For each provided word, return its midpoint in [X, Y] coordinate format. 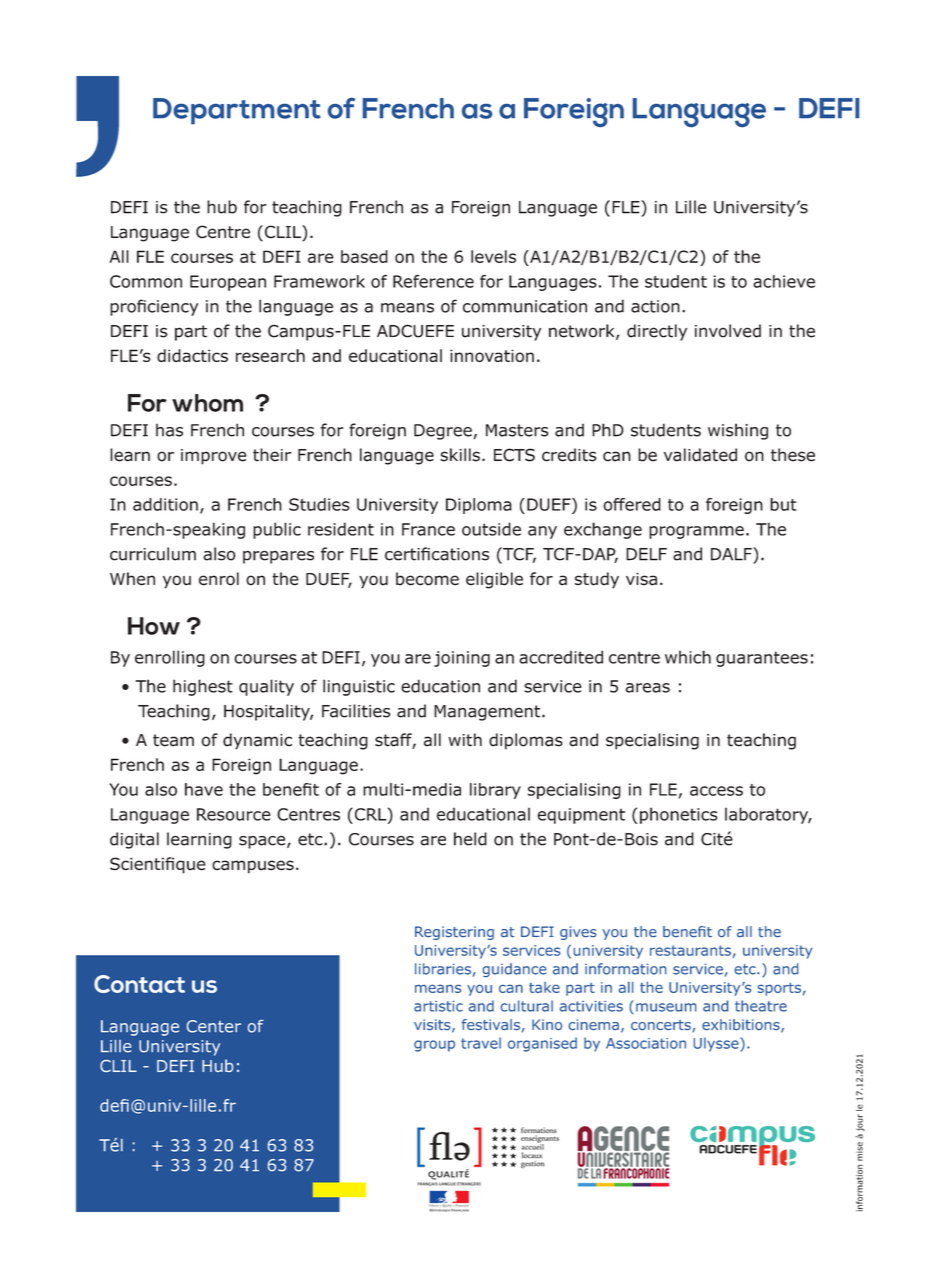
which [688, 657]
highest [203, 687]
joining [462, 659]
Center [214, 1026]
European [228, 283]
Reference [433, 281]
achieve [784, 281]
